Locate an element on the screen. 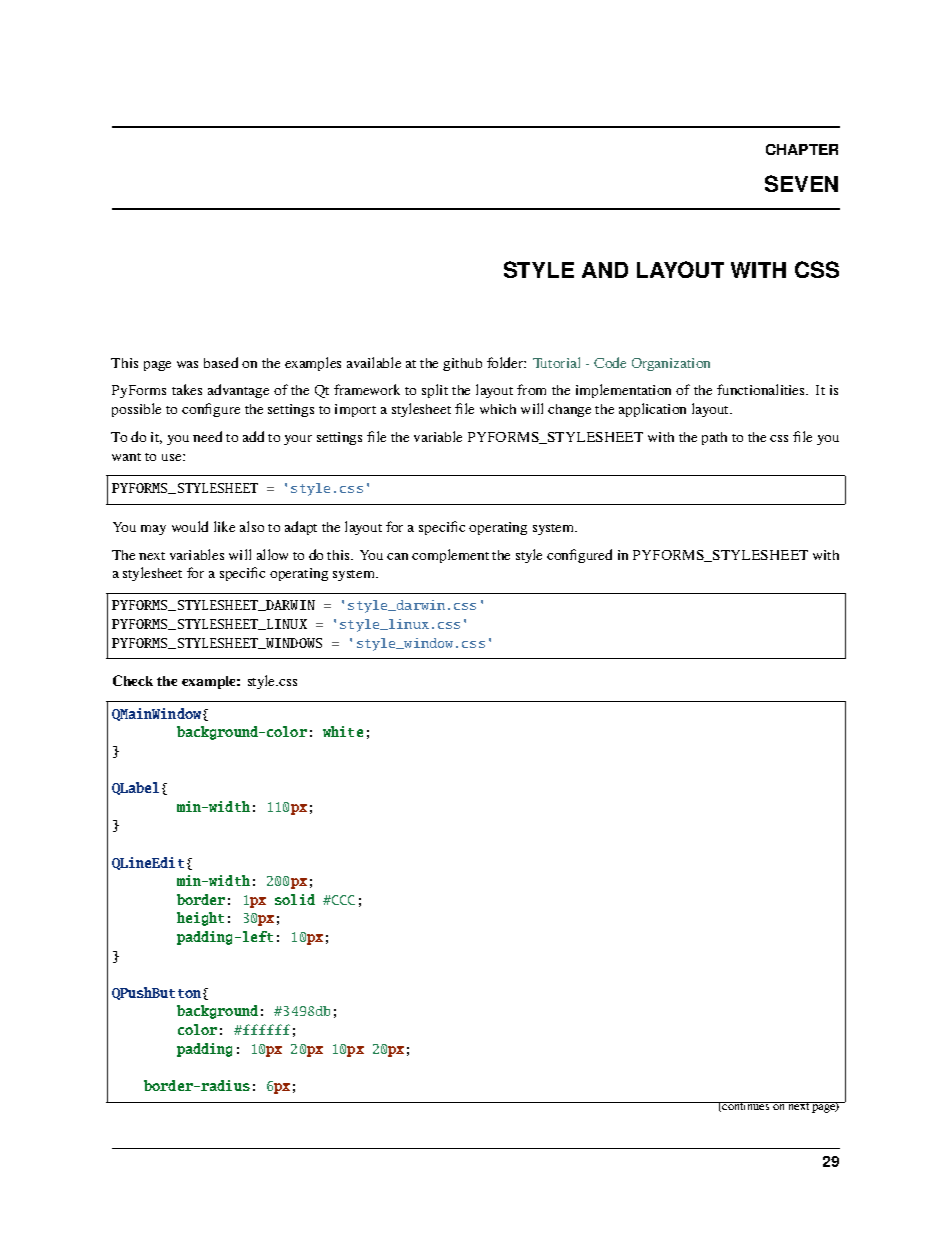  path is located at coordinates (714, 438).
